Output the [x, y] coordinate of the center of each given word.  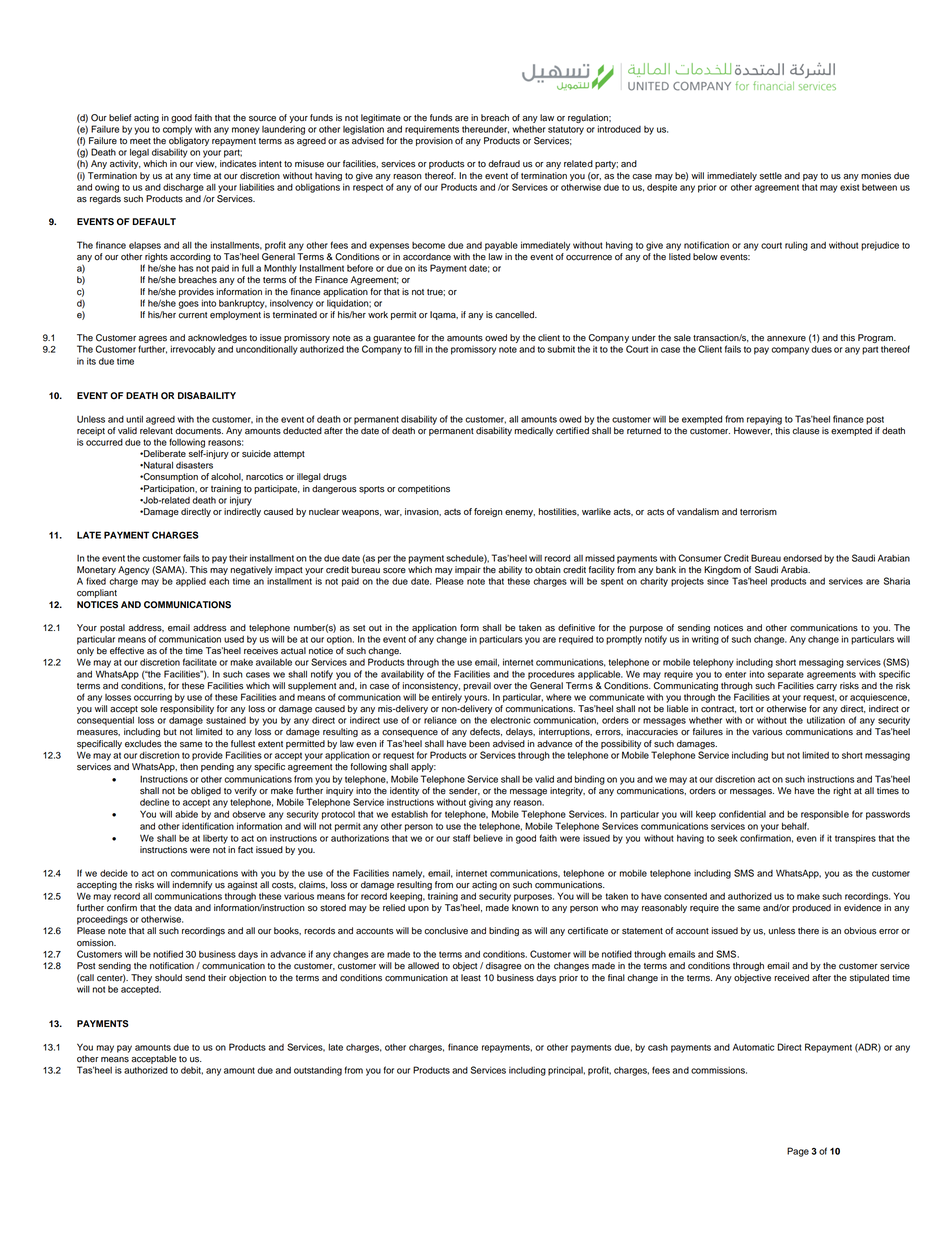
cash [658, 1047]
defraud [504, 164]
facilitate [200, 662]
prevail [477, 686]
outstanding [318, 1071]
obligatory [189, 143]
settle [771, 176]
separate [786, 675]
